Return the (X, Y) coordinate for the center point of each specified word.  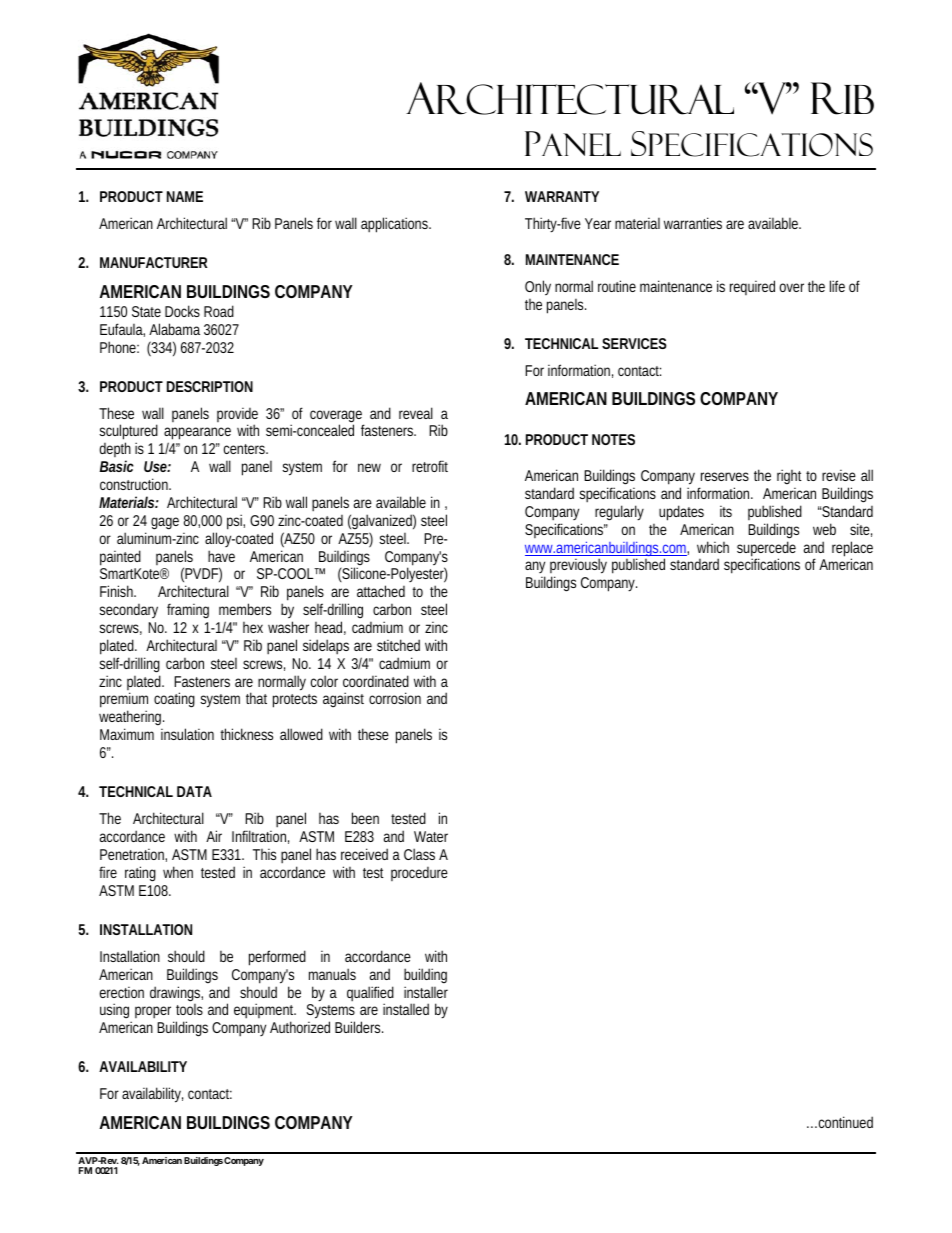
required (752, 287)
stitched (398, 645)
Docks (182, 311)
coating (174, 700)
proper (154, 1014)
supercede (766, 550)
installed (406, 1009)
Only (538, 287)
